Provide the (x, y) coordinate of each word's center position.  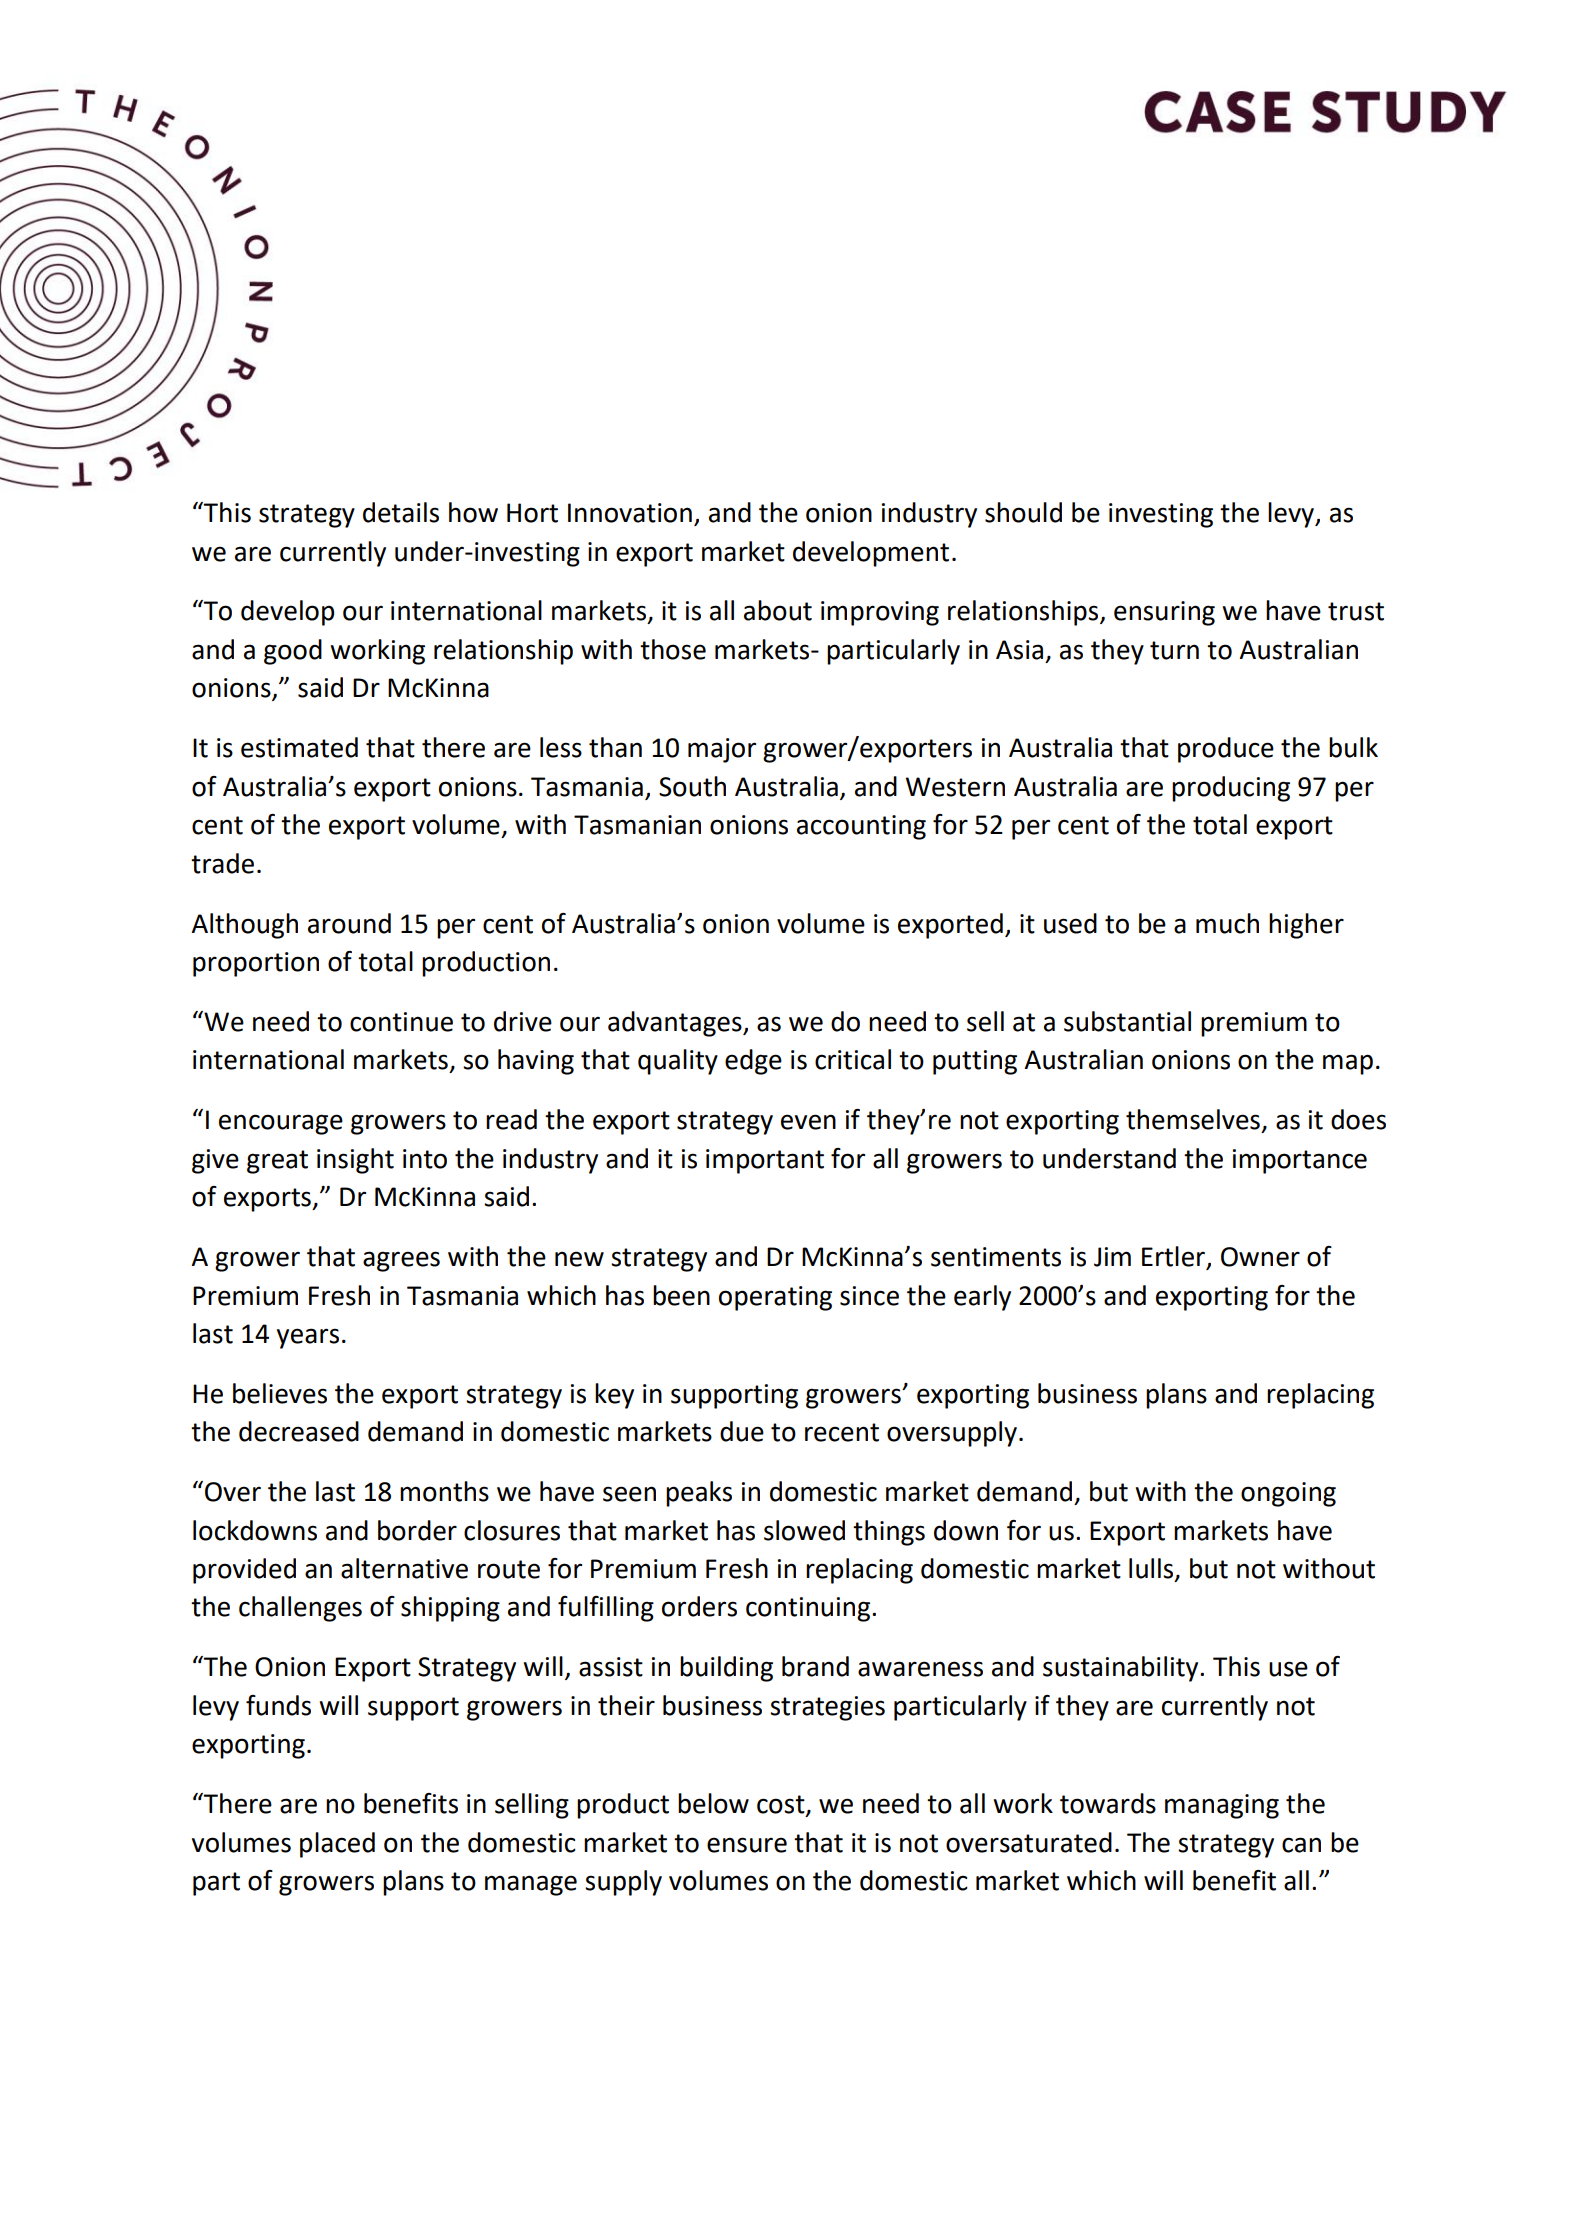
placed (337, 1845)
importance (1300, 1161)
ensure (747, 1845)
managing (1222, 1806)
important (765, 1161)
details (401, 512)
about (778, 610)
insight (355, 1161)
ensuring (1164, 613)
